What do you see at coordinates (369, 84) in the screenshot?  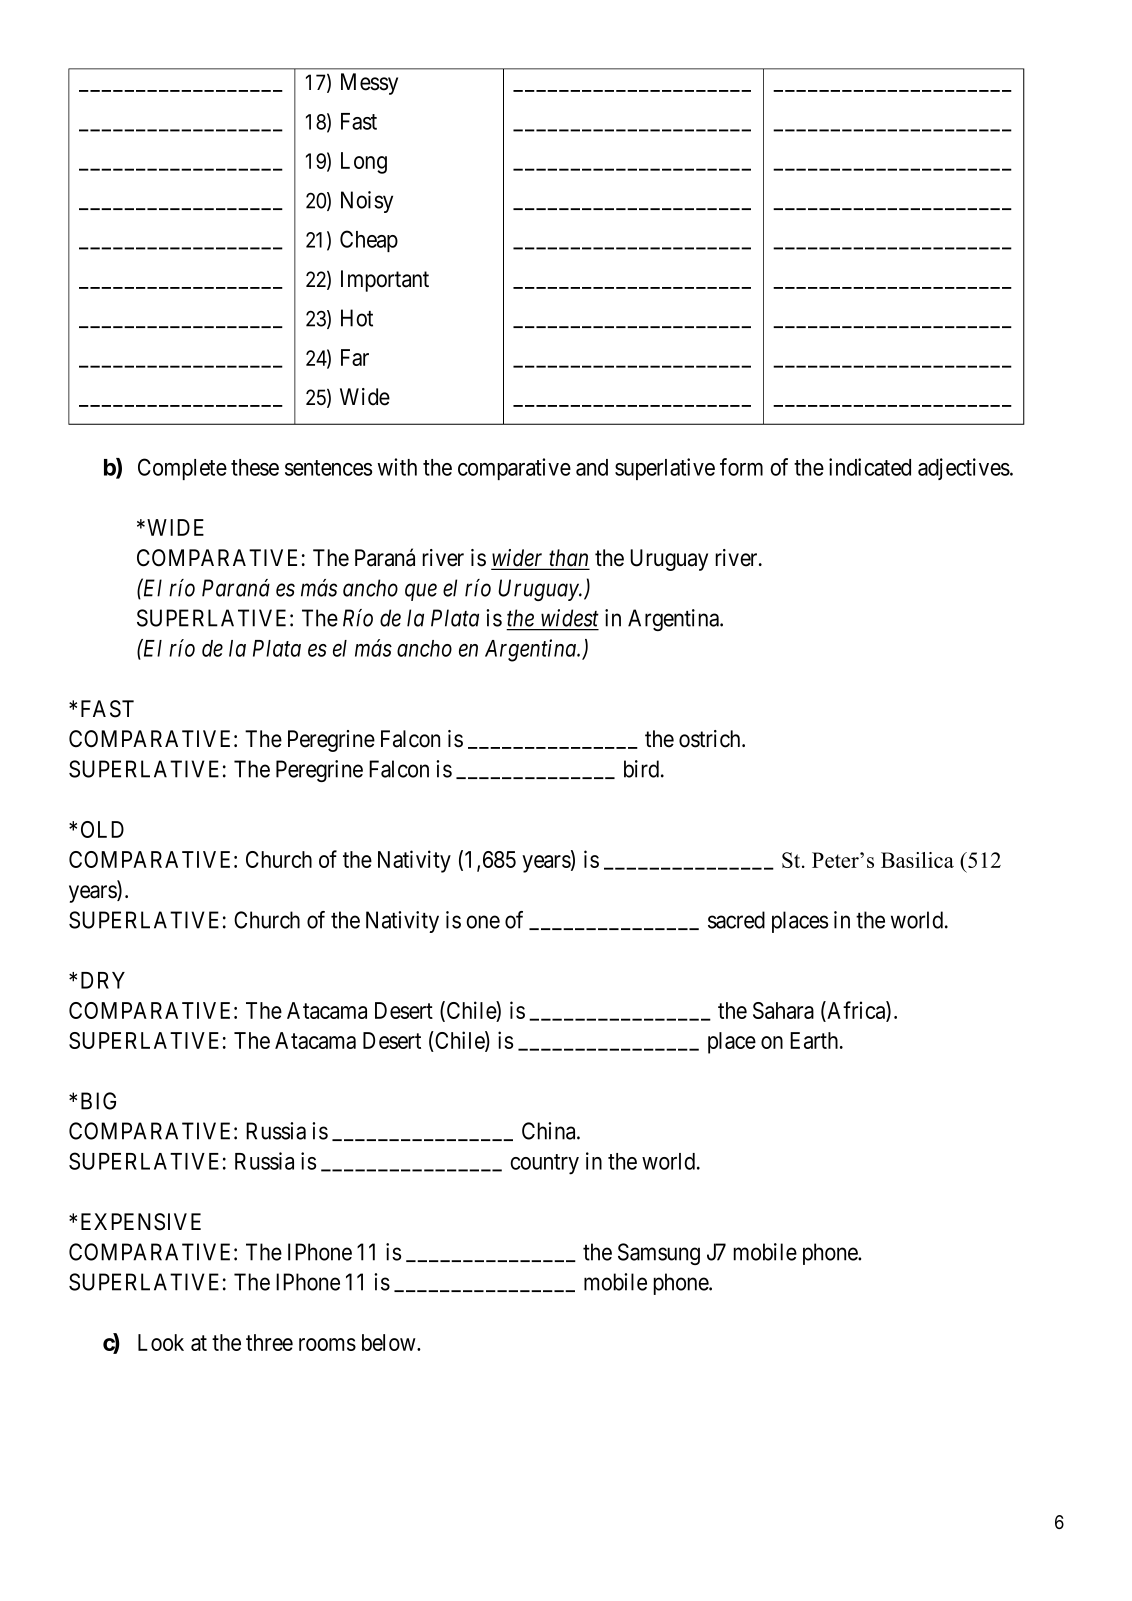 I see `Messy` at bounding box center [369, 84].
